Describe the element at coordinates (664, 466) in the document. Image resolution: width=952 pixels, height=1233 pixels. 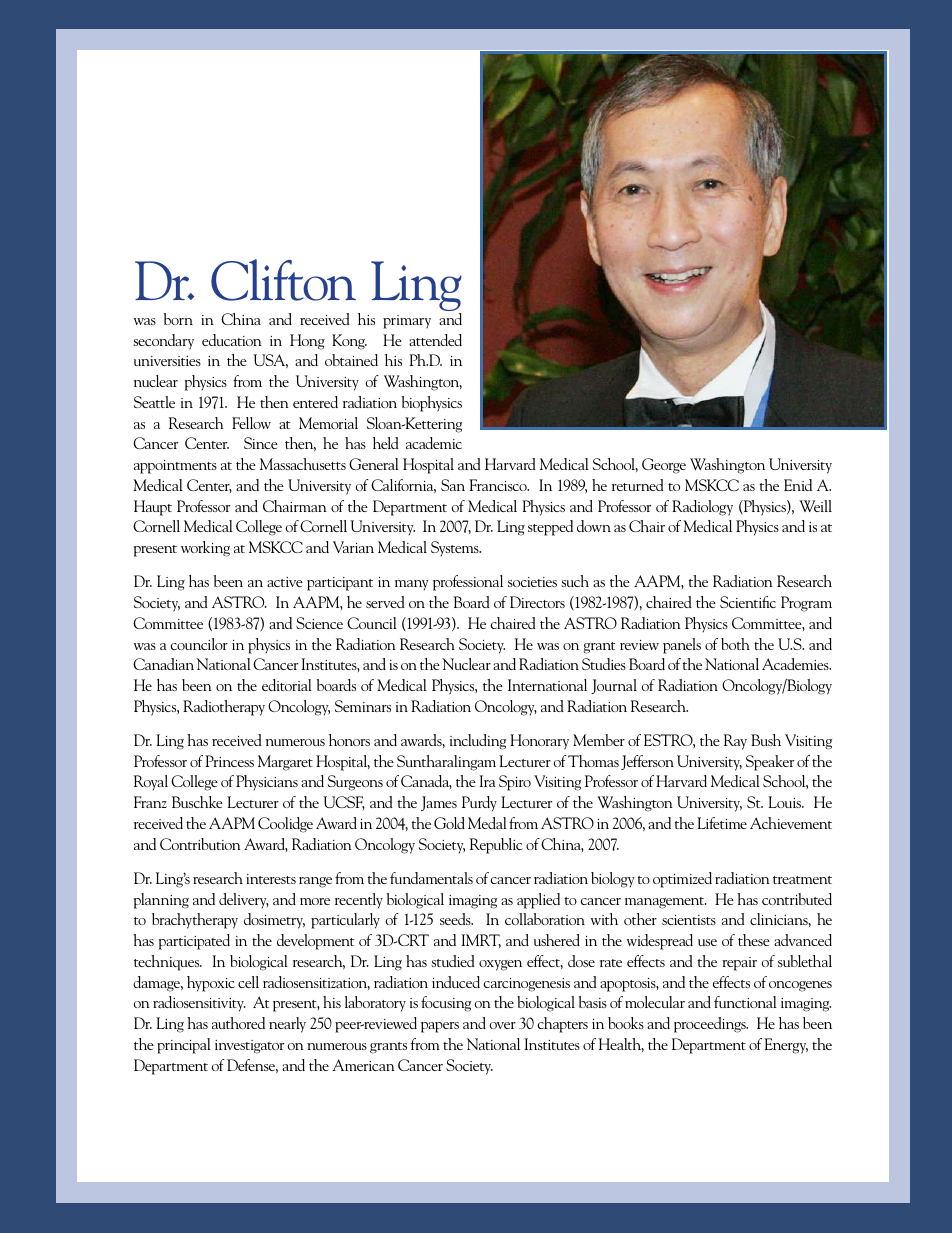
I see `George` at that location.
